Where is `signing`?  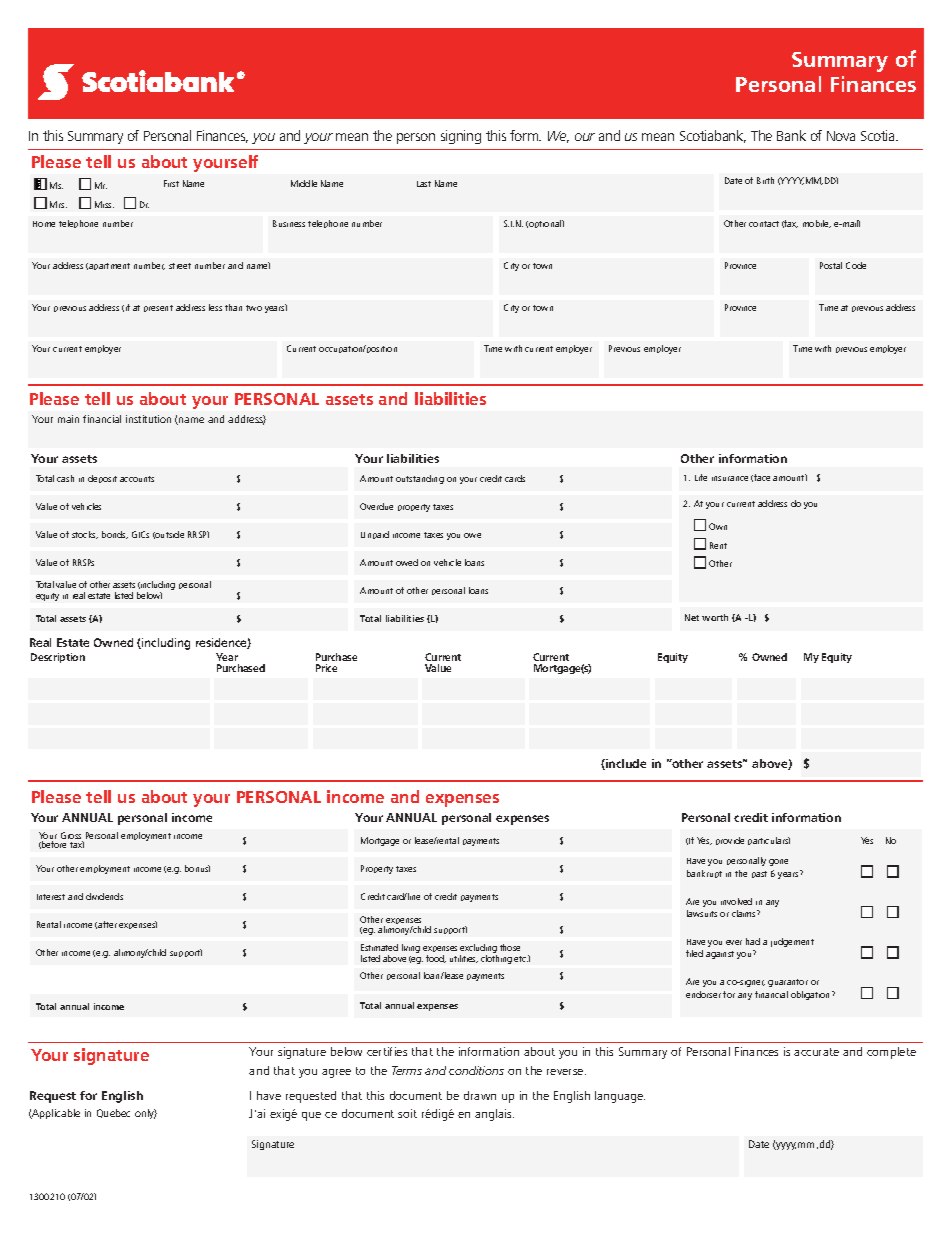
signing is located at coordinates (461, 137).
